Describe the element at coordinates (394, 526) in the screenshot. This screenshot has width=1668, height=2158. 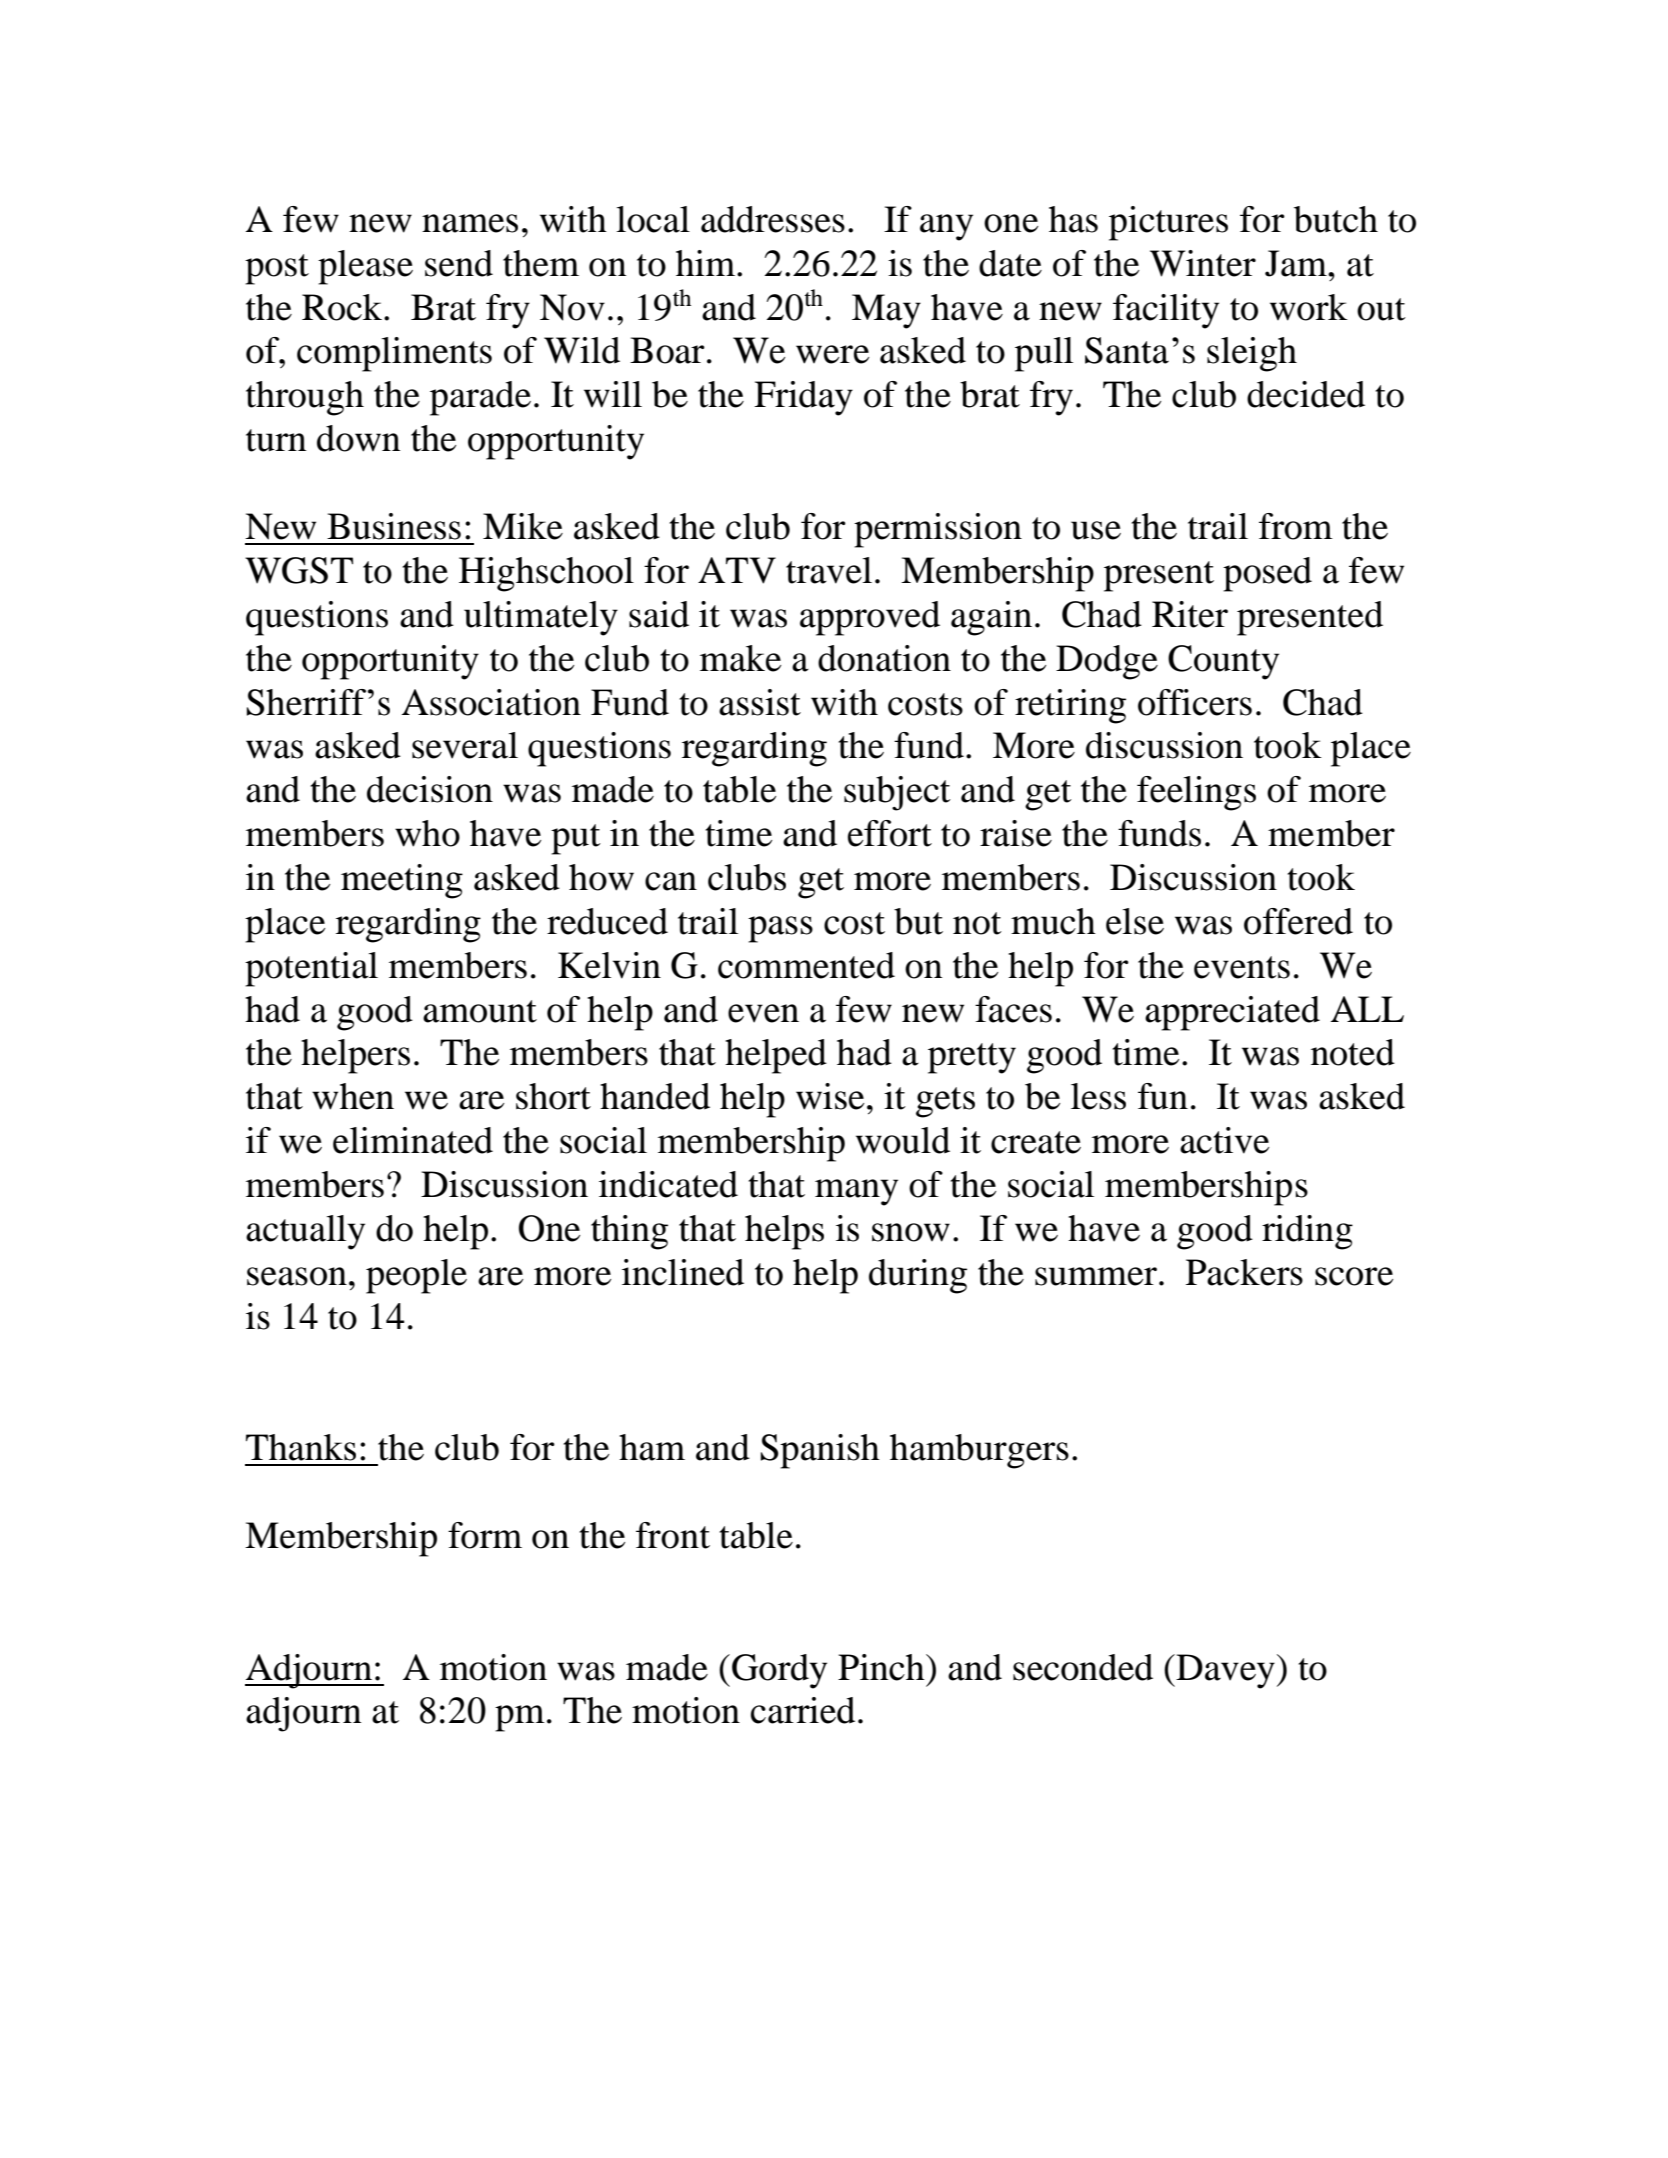
I see `Business` at that location.
